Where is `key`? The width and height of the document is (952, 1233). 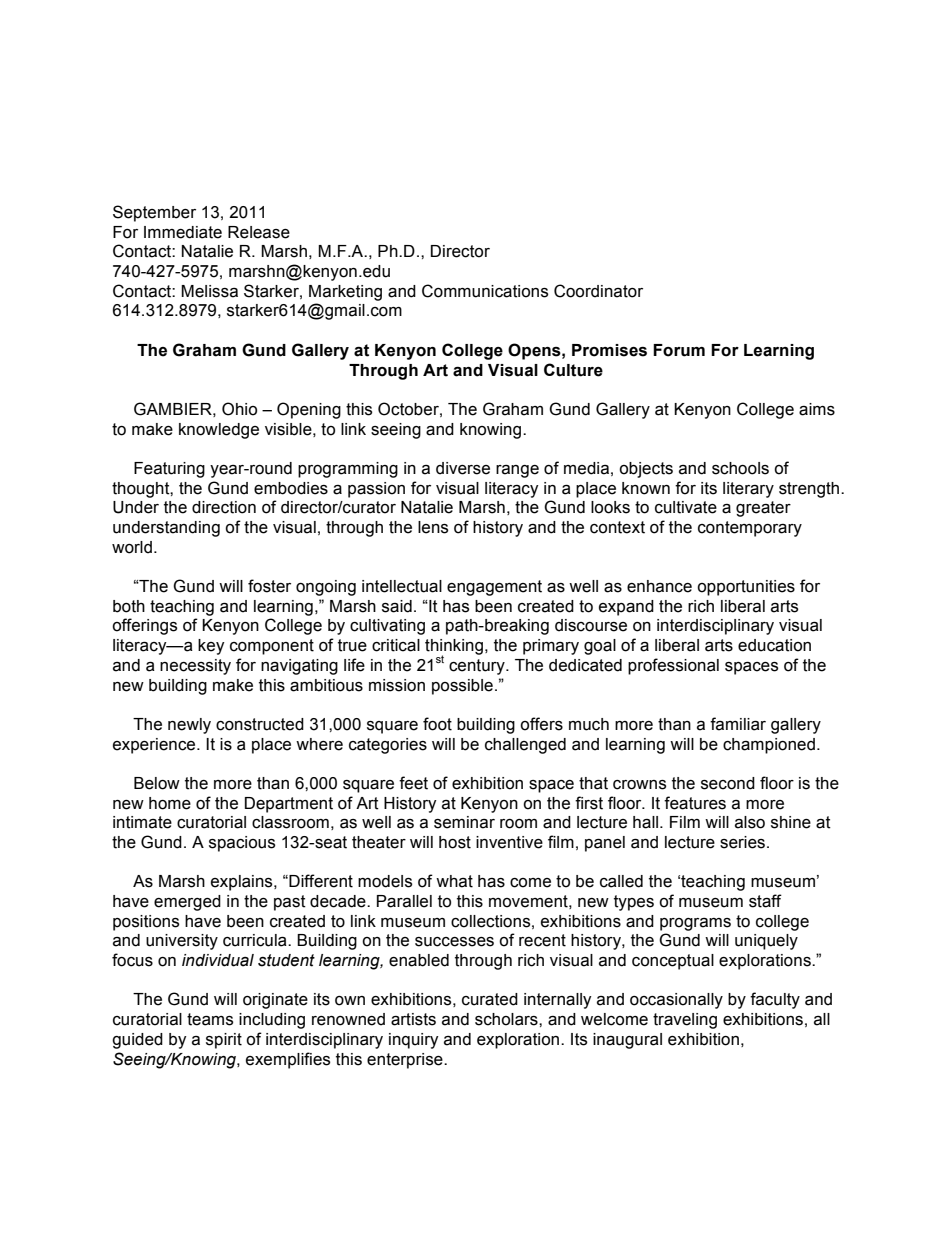 key is located at coordinates (211, 647).
